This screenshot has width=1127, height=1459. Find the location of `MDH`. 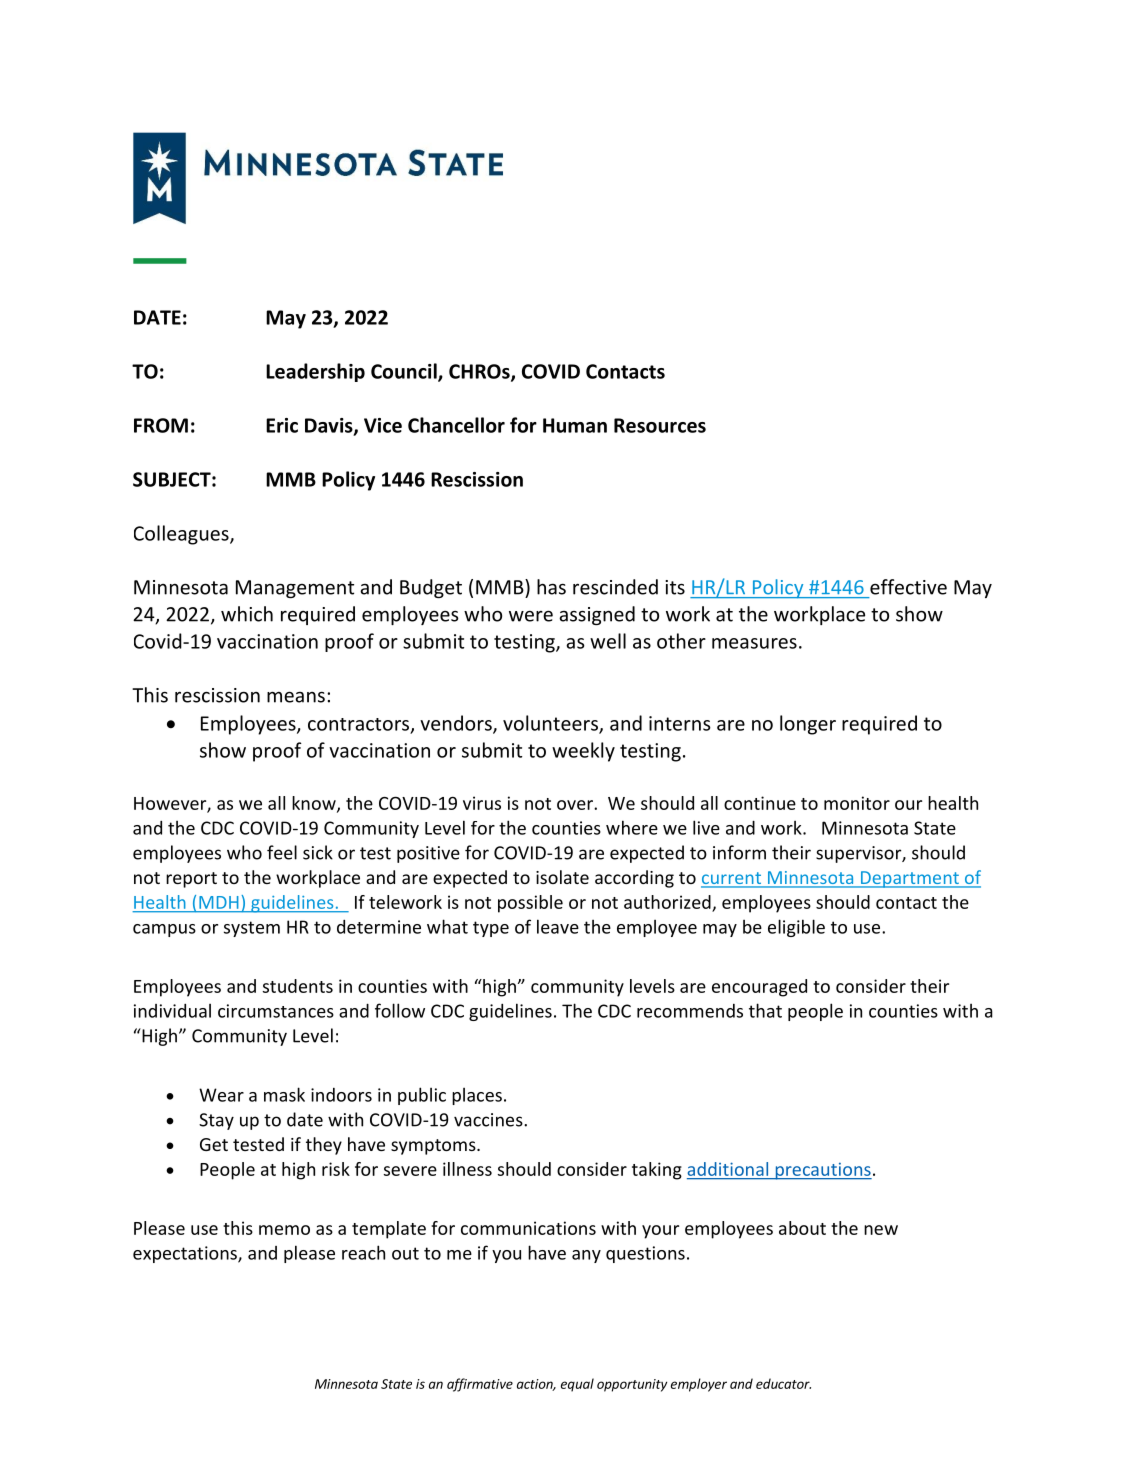

MDH is located at coordinates (219, 902).
